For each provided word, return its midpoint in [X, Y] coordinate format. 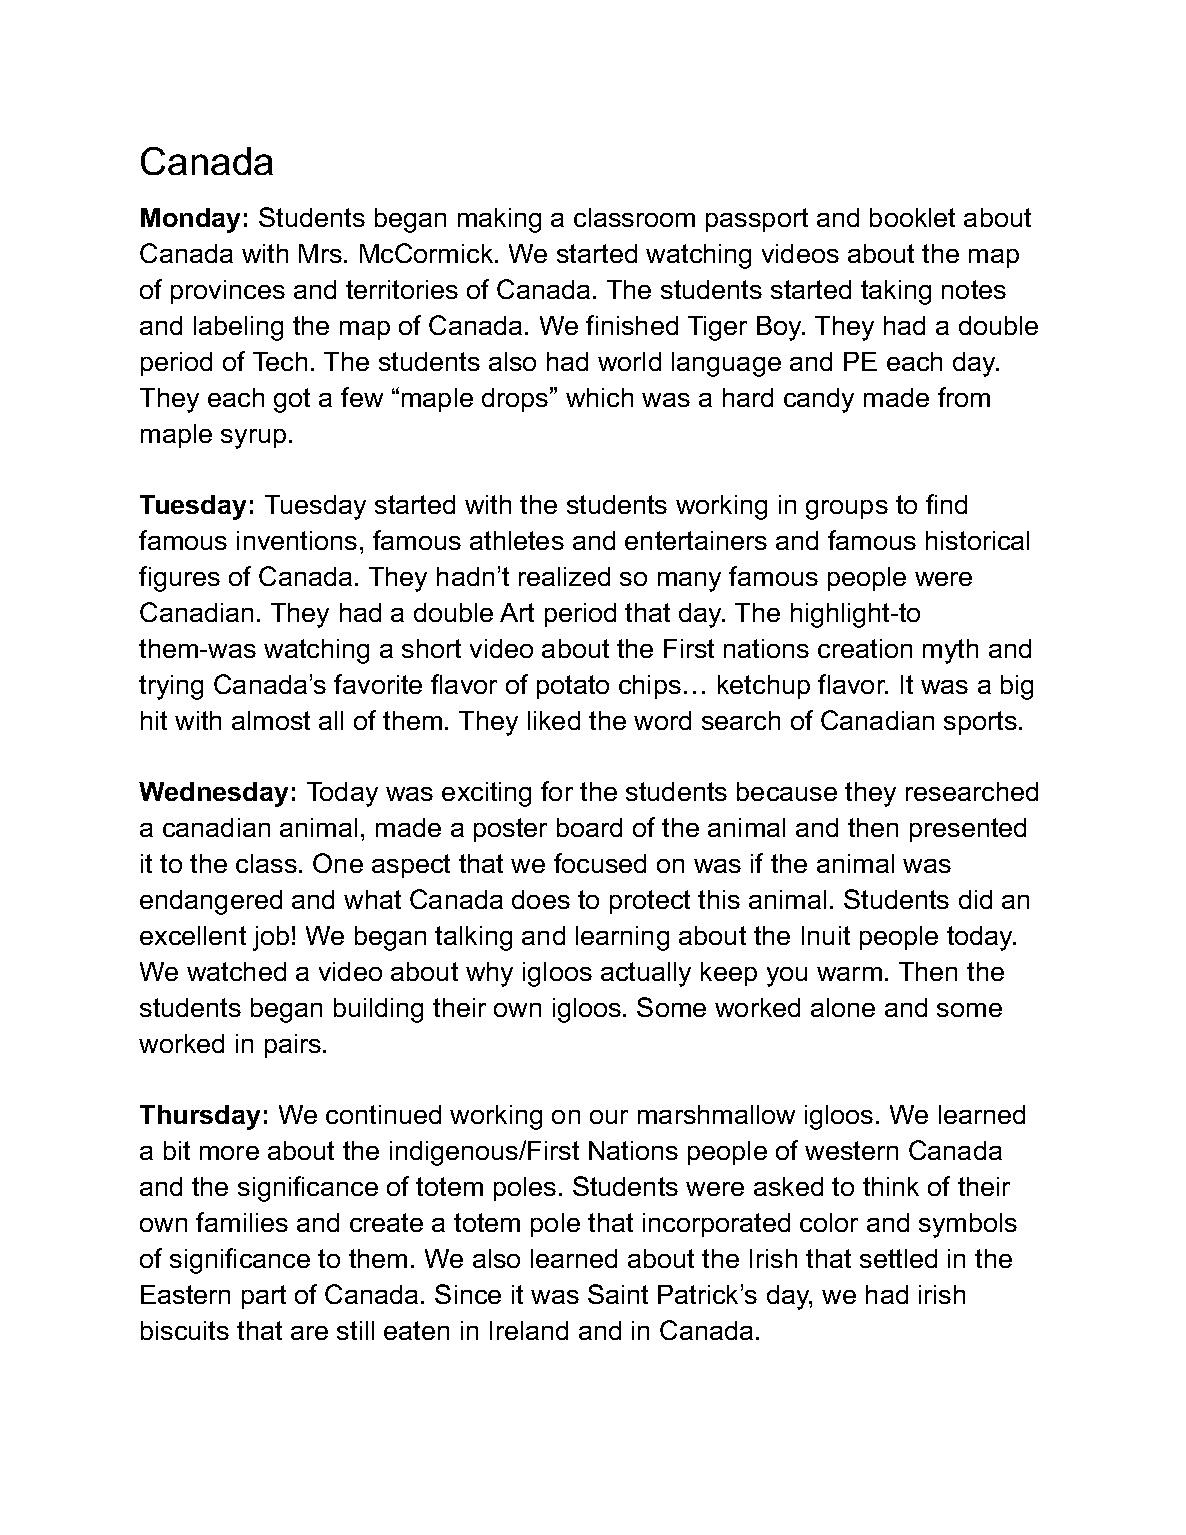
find [946, 504]
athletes [517, 540]
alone [843, 1007]
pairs [293, 1046]
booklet [912, 217]
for [557, 791]
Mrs [320, 253]
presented [968, 830]
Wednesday [213, 794]
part [264, 1297]
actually [646, 974]
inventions [297, 540]
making [499, 220]
